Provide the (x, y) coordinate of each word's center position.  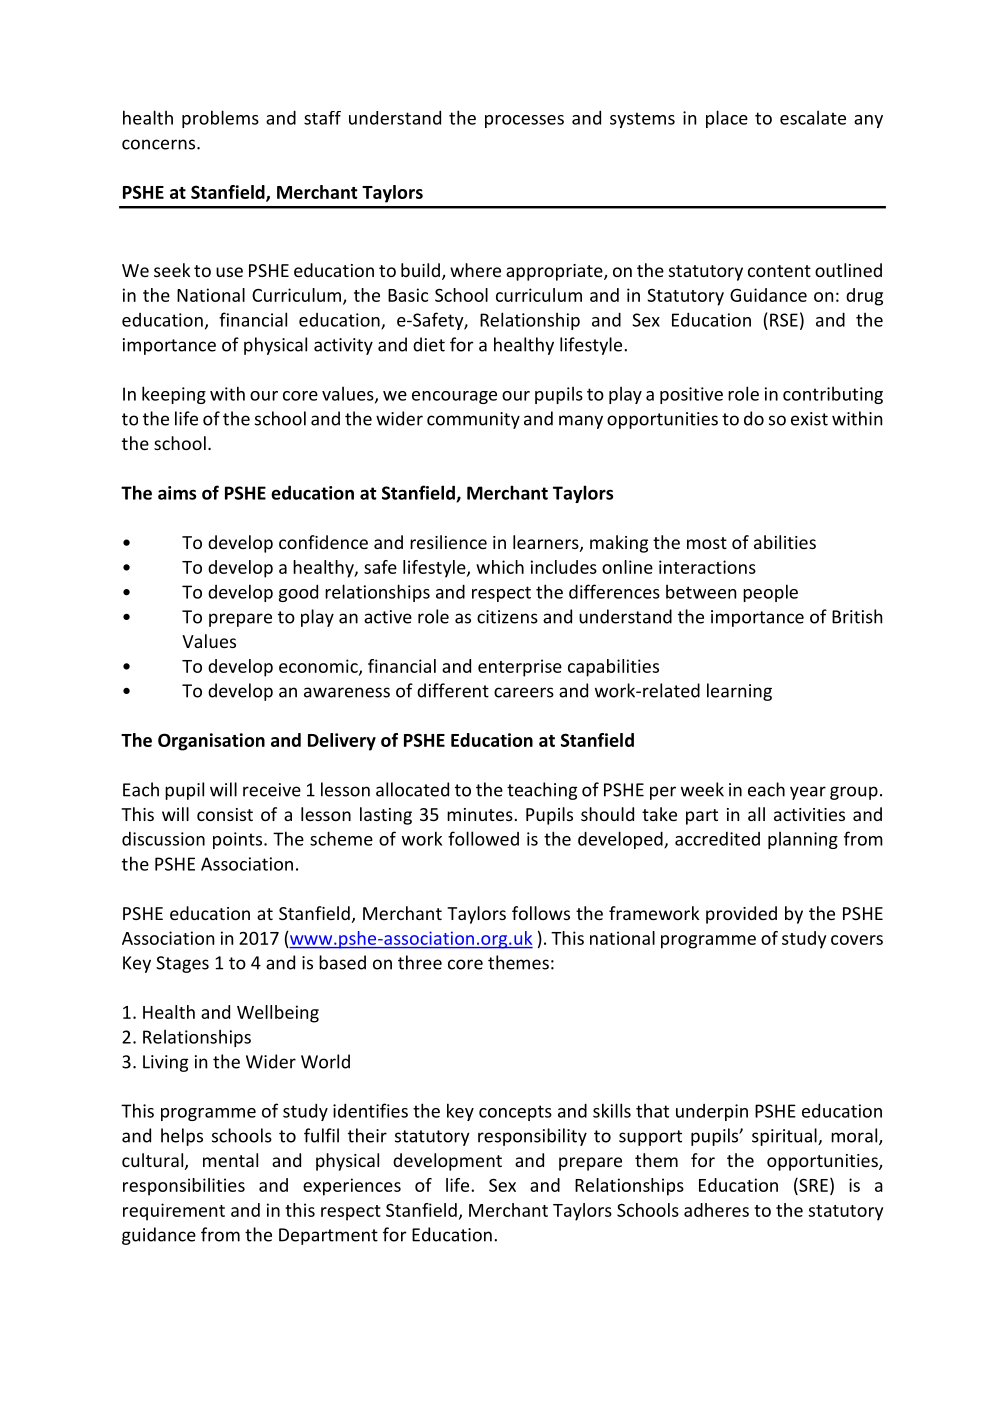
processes (524, 121)
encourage (454, 397)
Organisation (211, 742)
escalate (813, 117)
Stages (182, 964)
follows (541, 913)
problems (220, 119)
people (770, 593)
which (500, 567)
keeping (174, 395)
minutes (480, 814)
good (298, 593)
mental (230, 1160)
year (808, 793)
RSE (784, 320)
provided (741, 915)
